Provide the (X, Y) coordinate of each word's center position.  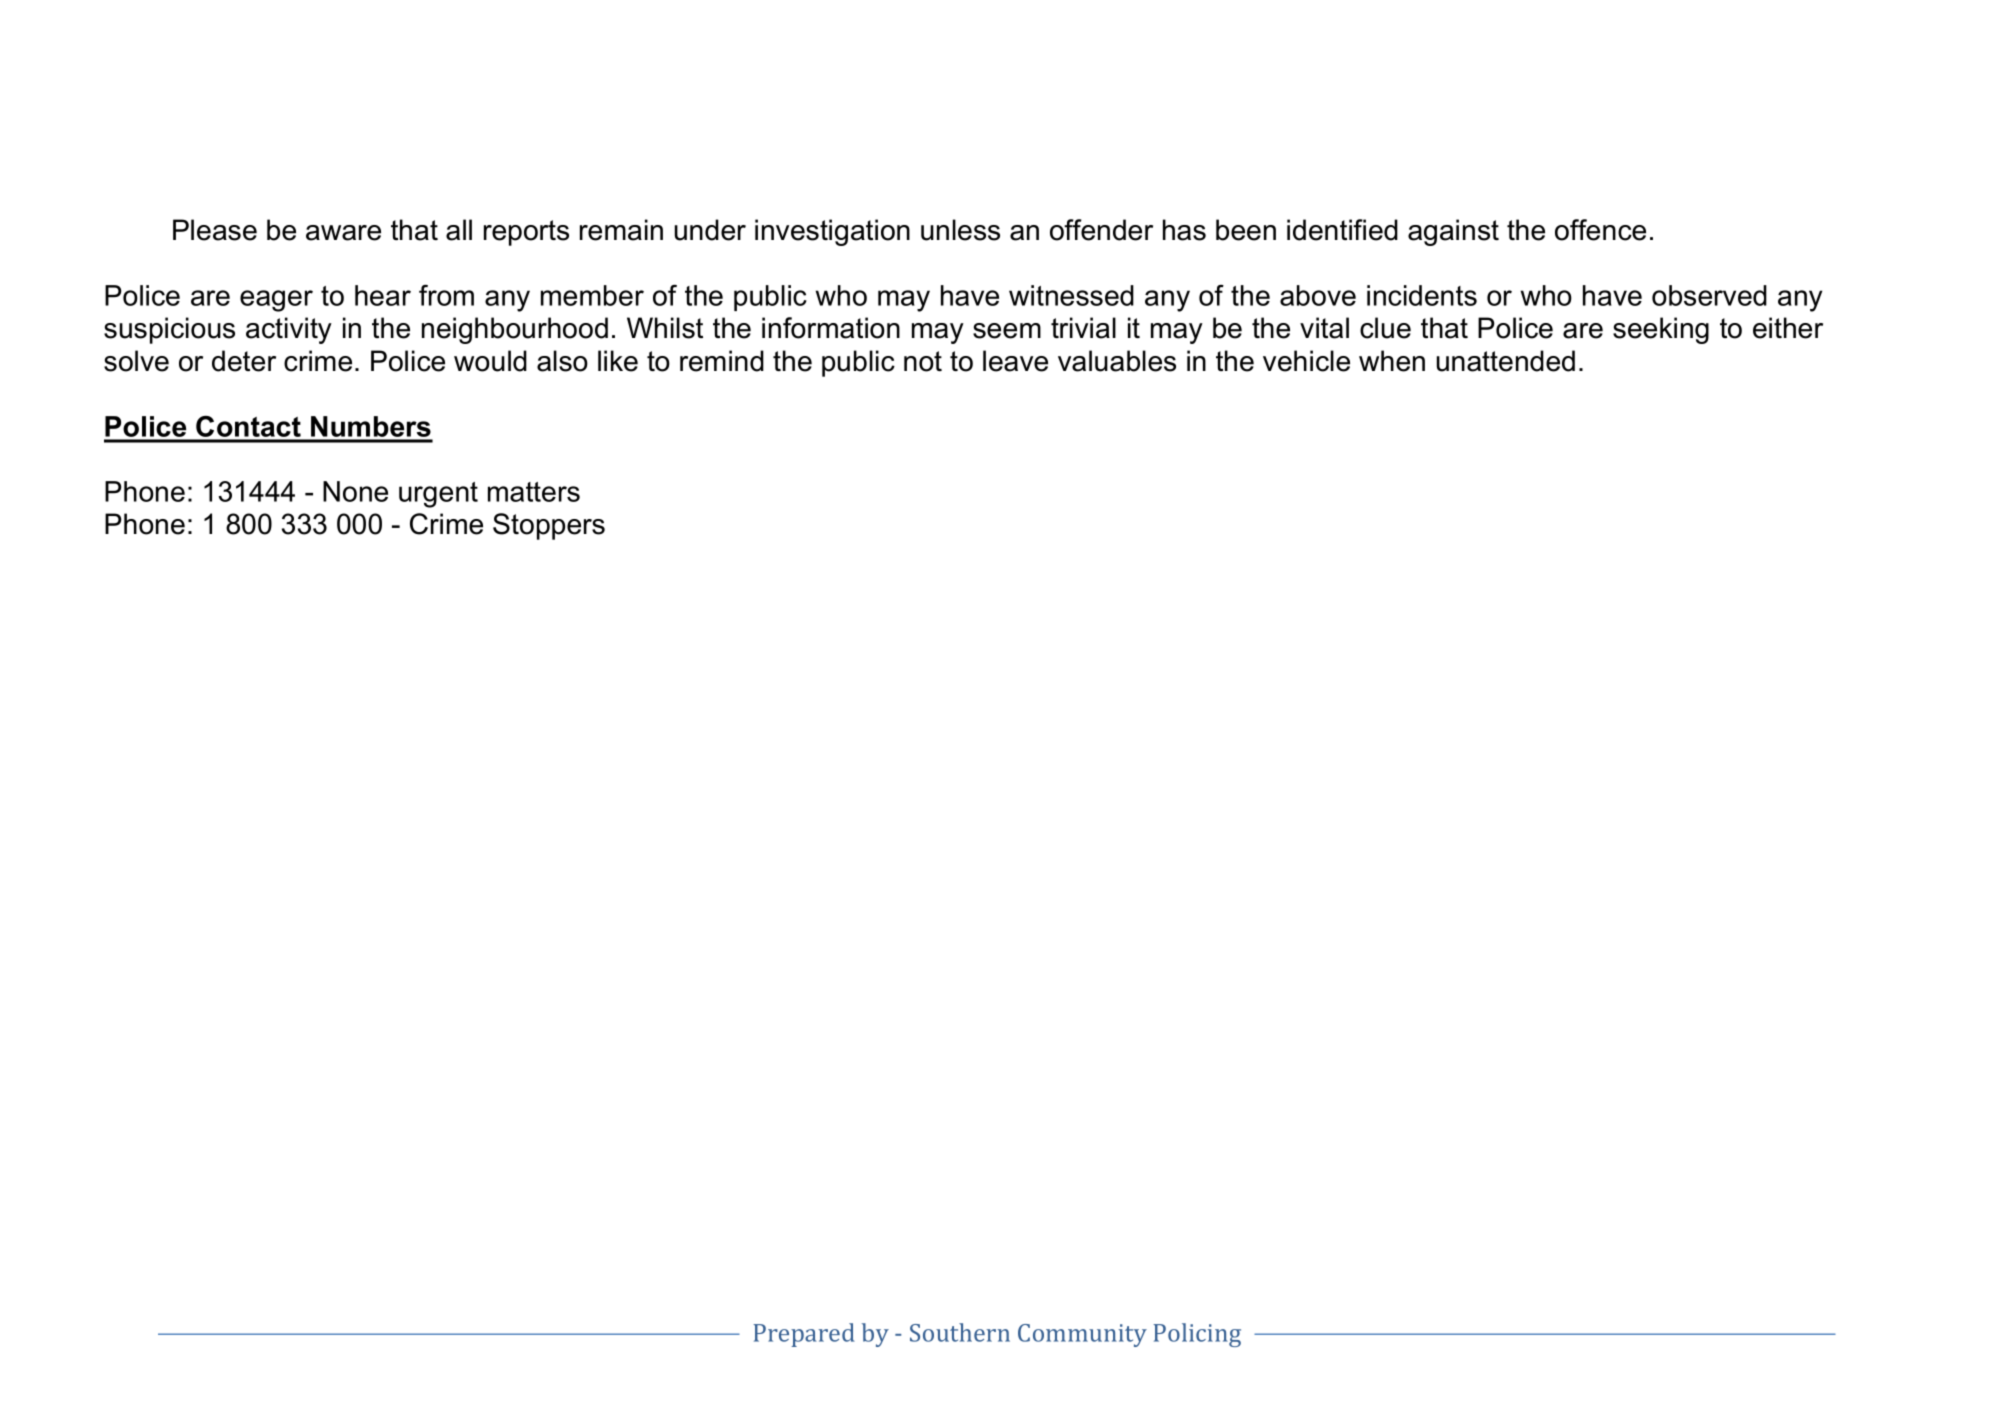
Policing (1197, 1335)
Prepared (804, 1335)
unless (960, 230)
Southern (960, 1332)
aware (343, 233)
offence (1600, 230)
